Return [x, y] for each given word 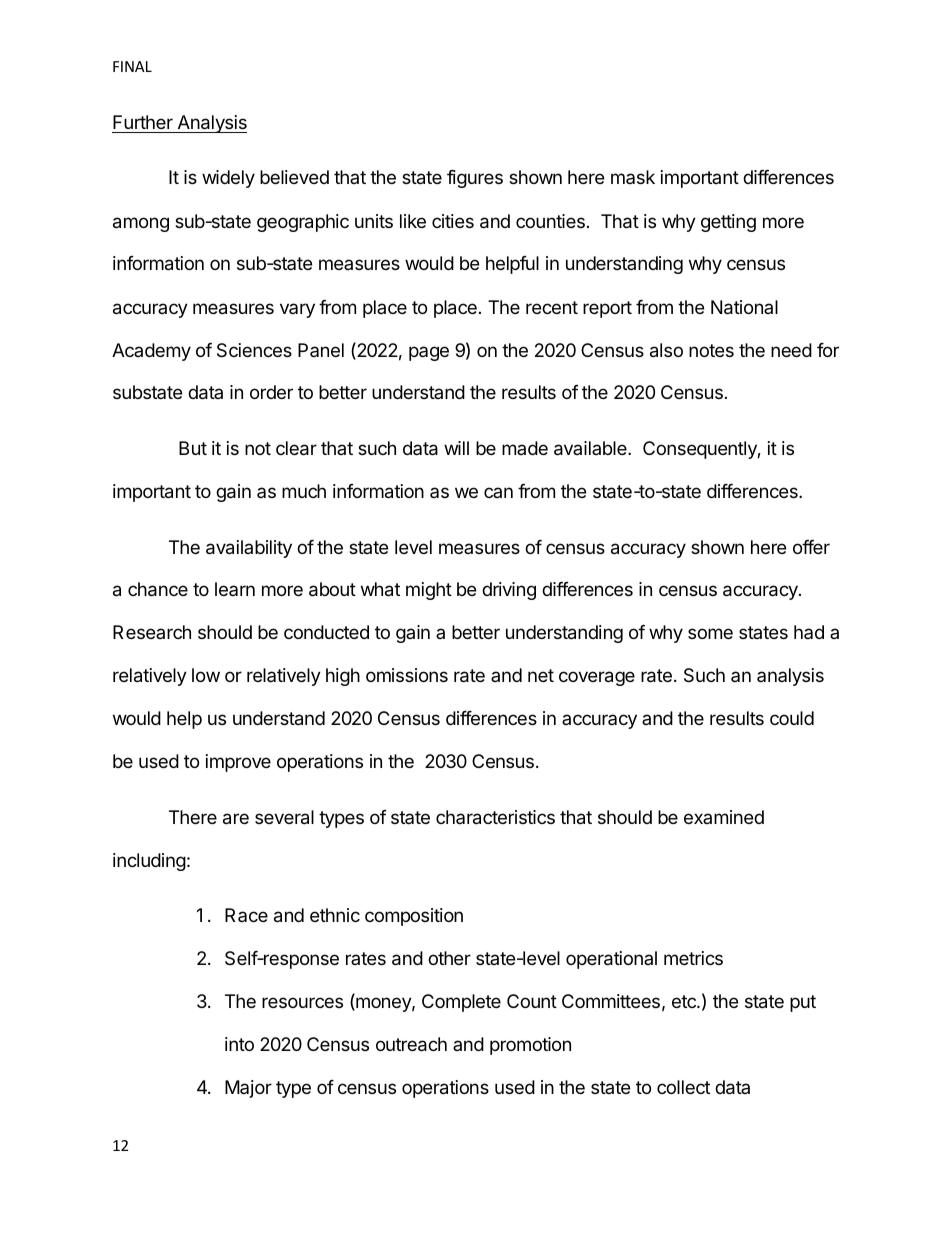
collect [683, 1087]
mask [633, 177]
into [239, 1044]
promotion [530, 1046]
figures [475, 179]
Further [143, 122]
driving [509, 591]
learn [235, 589]
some [710, 633]
